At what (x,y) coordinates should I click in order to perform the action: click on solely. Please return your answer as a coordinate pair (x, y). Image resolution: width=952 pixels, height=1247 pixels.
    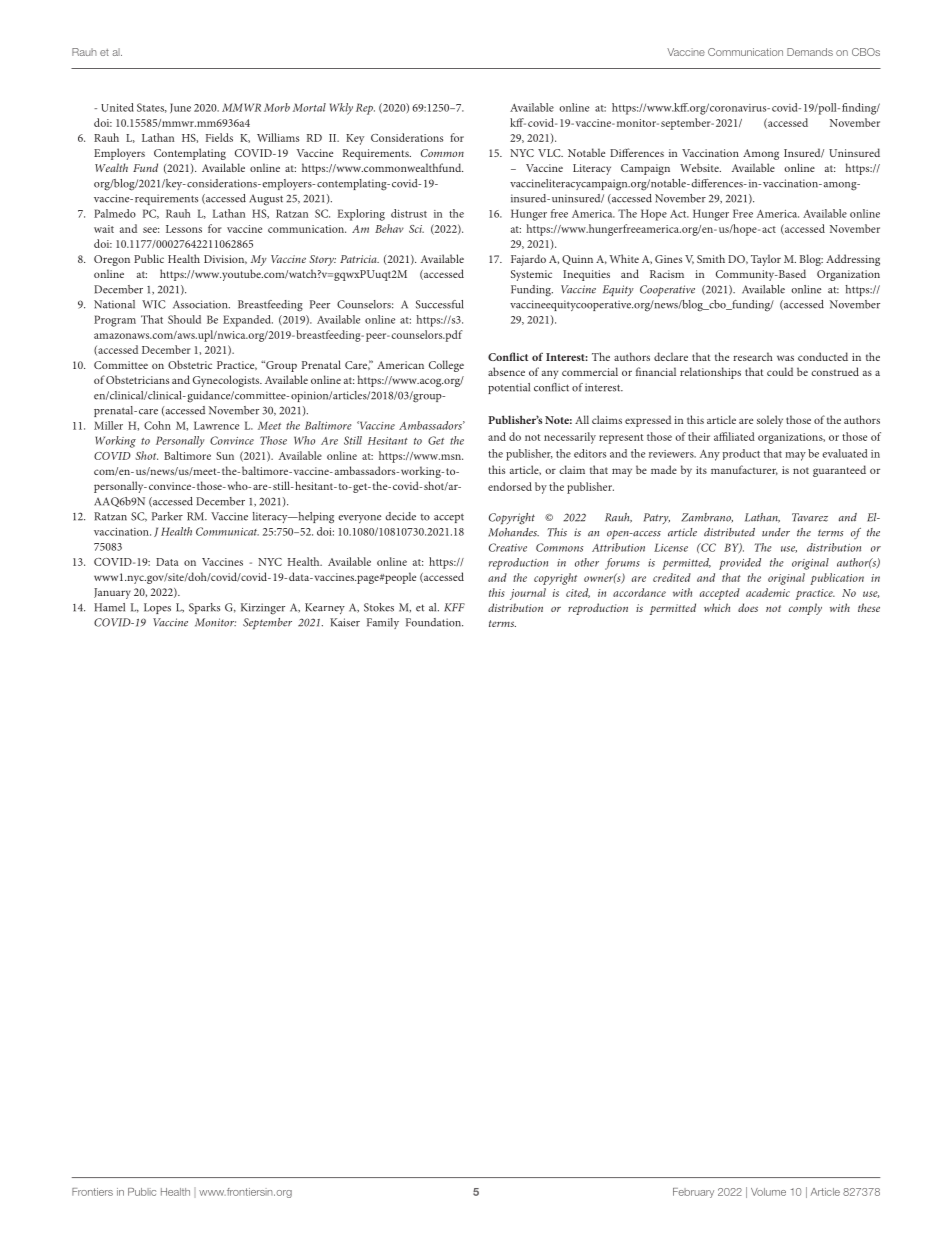
    Looking at the image, I should click on (770, 421).
